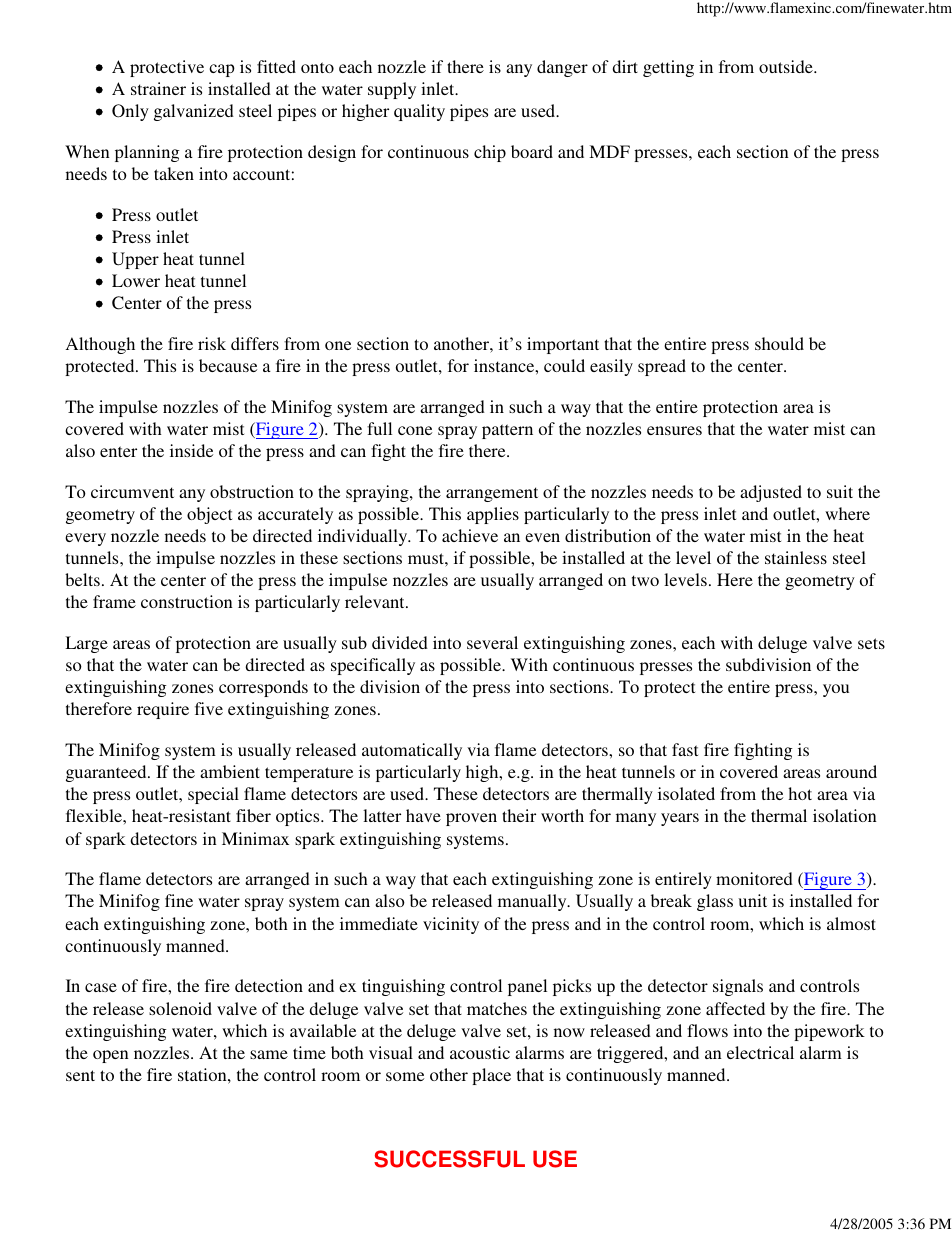 This document has height=1233, width=952. What do you see at coordinates (419, 112) in the document?
I see `quality` at bounding box center [419, 112].
